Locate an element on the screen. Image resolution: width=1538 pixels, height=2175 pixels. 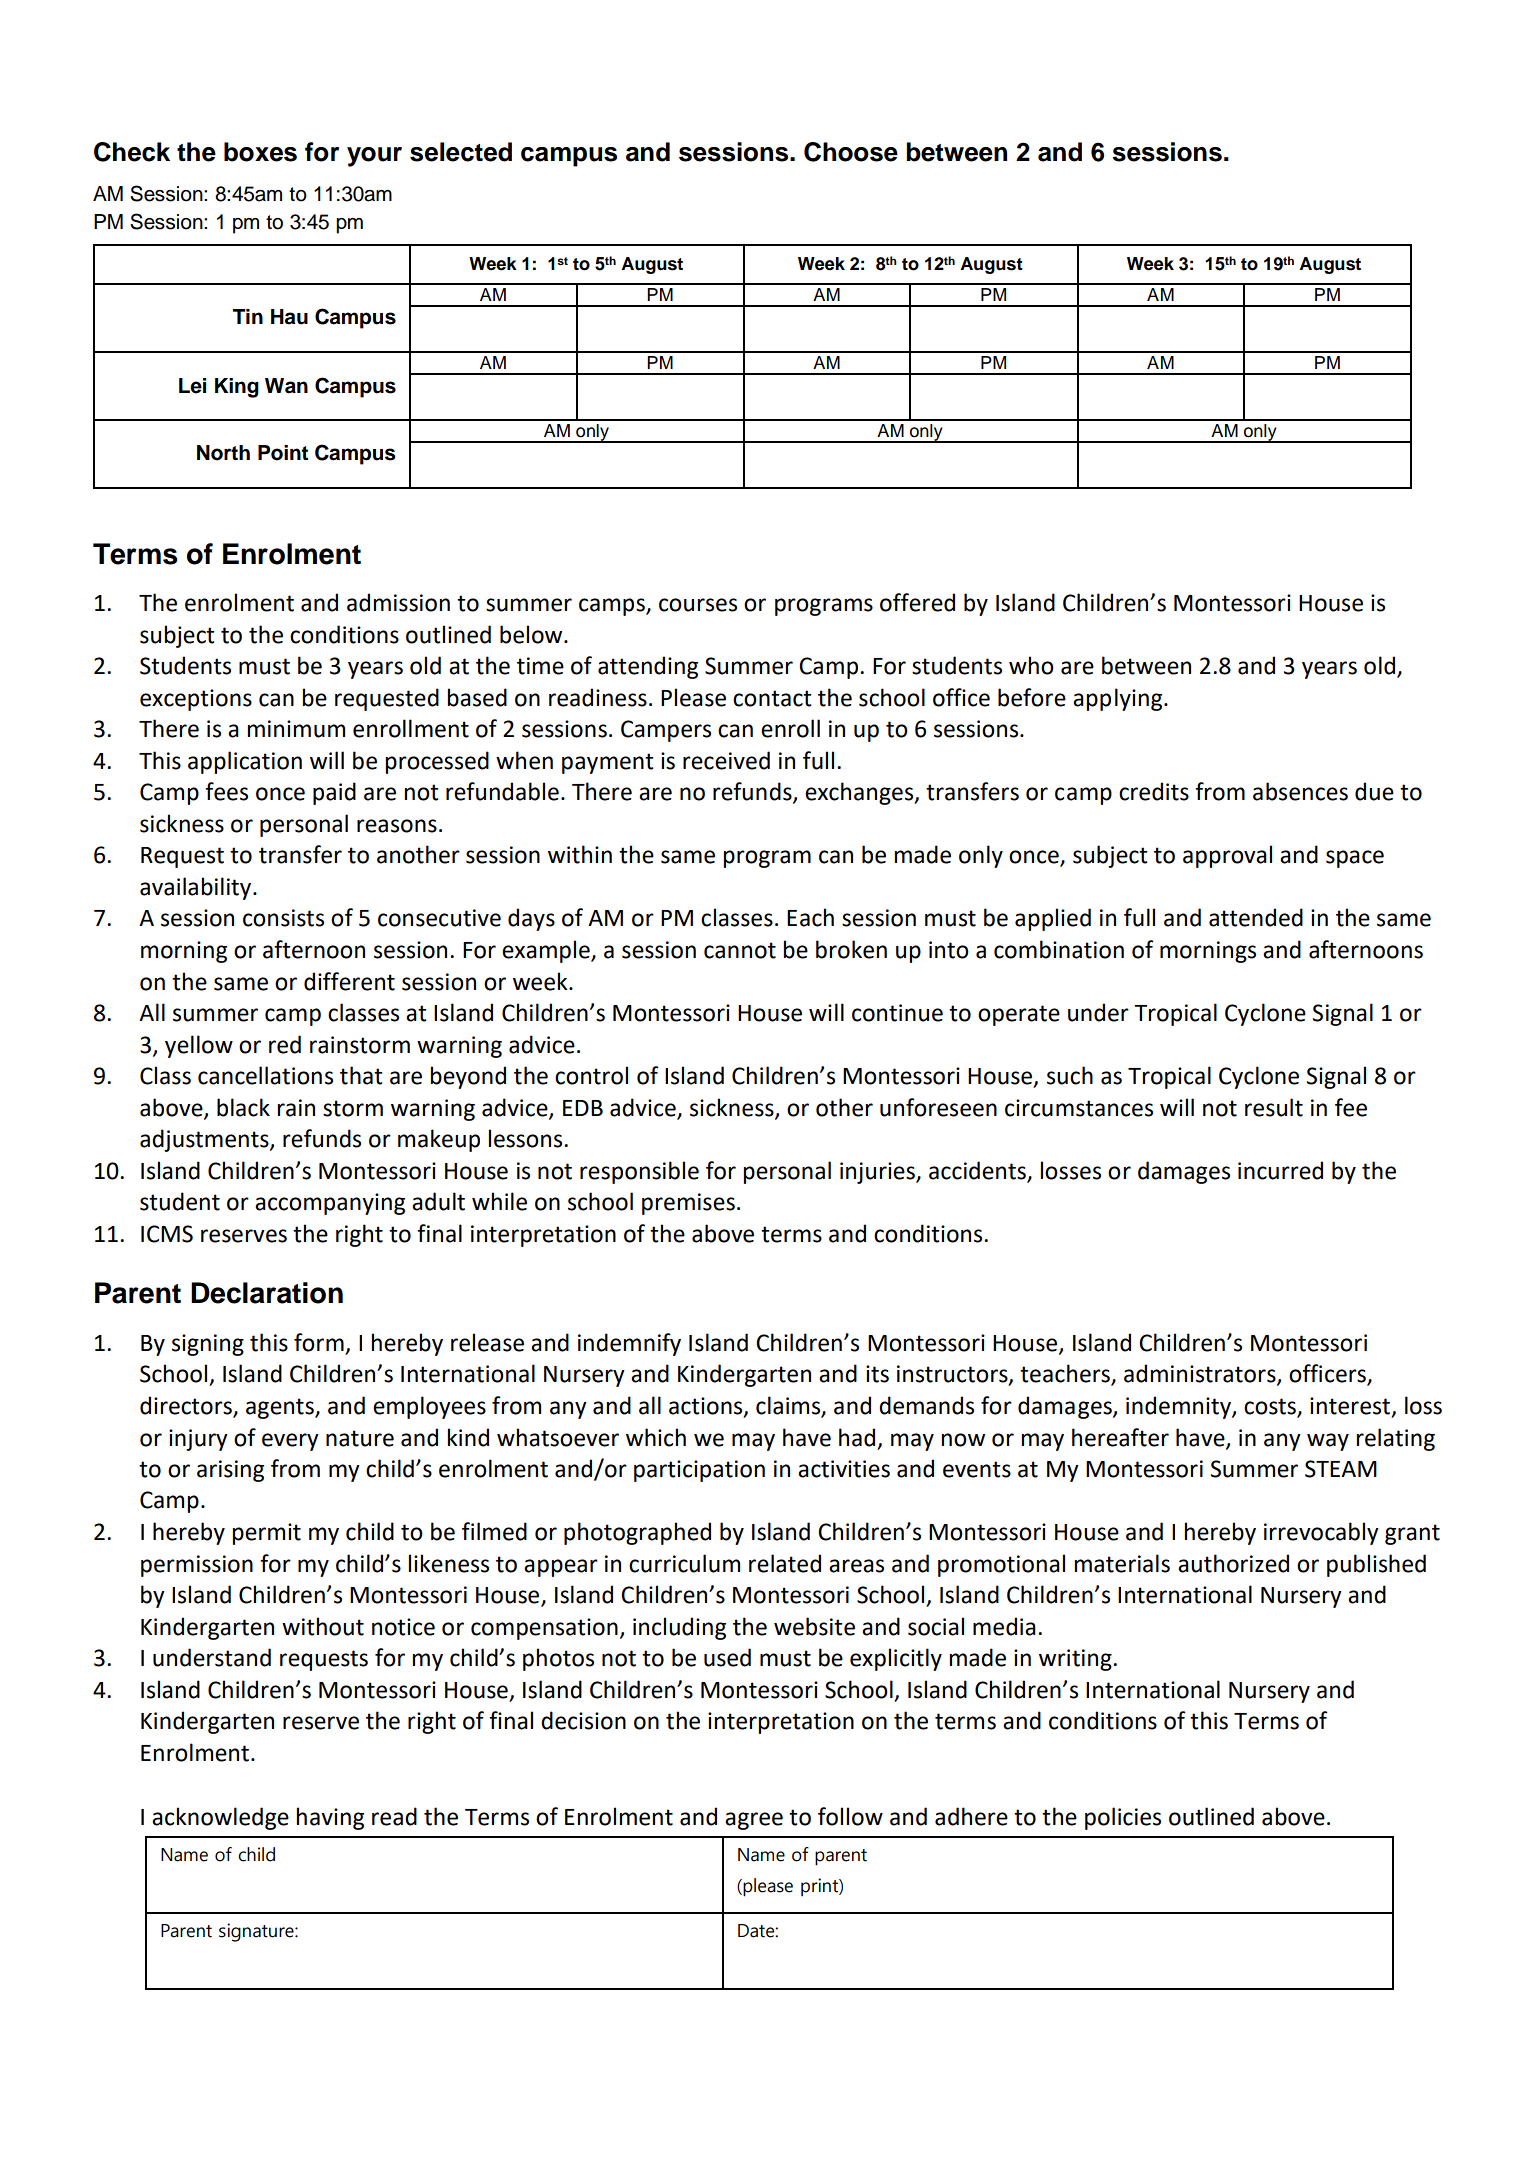
exchanges is located at coordinates (860, 793).
